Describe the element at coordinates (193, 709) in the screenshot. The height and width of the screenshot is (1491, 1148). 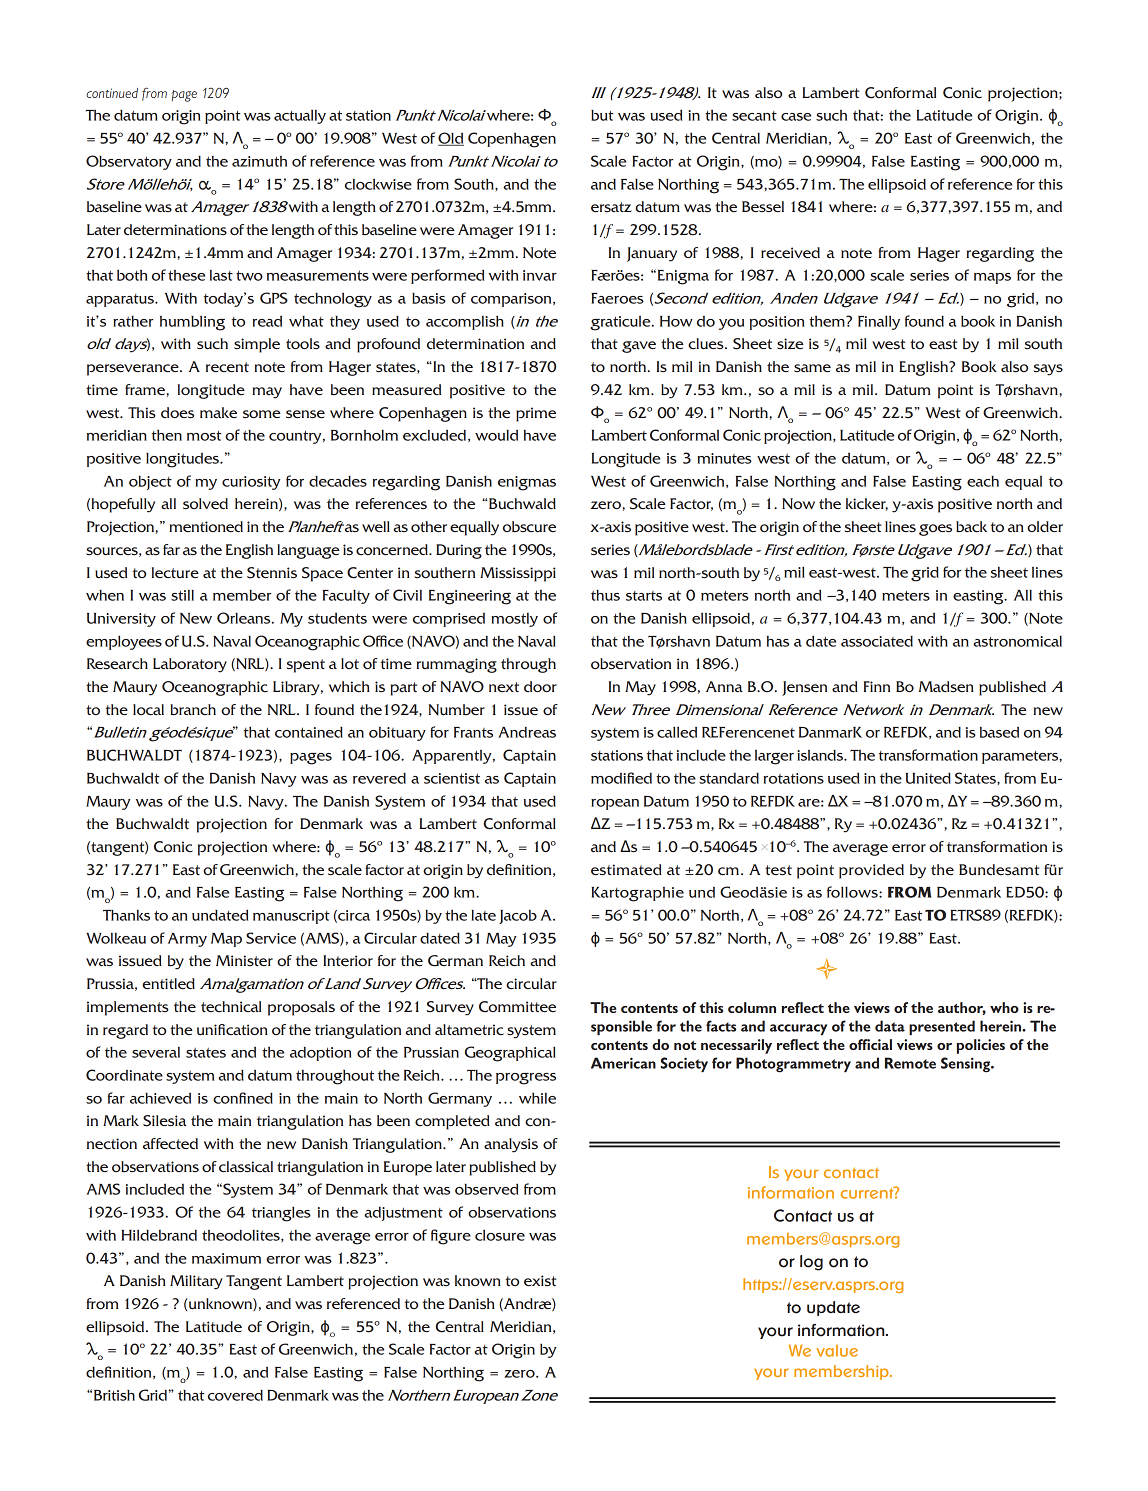
I see `branch` at that location.
